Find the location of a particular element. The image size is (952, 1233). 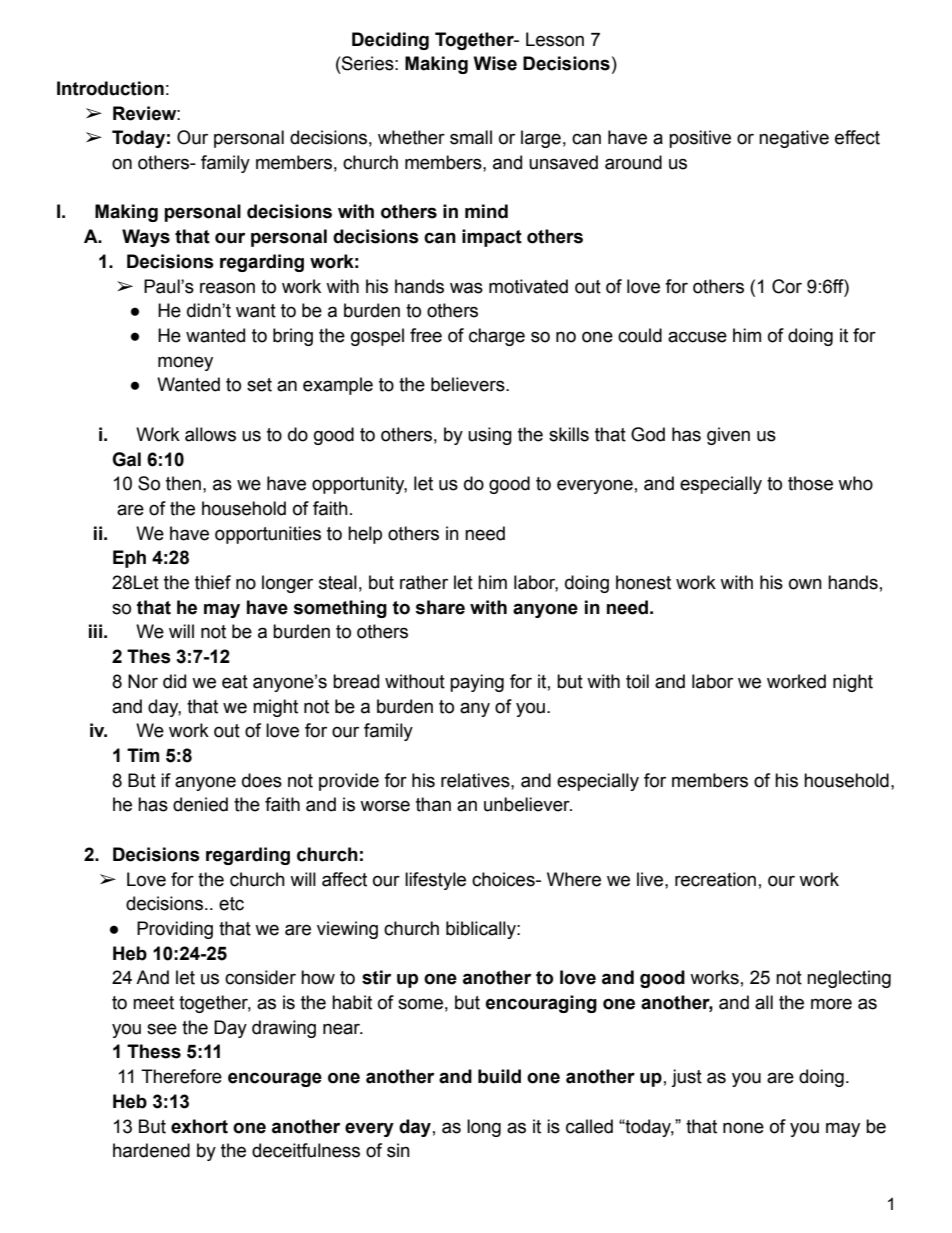

none is located at coordinates (743, 1128).
